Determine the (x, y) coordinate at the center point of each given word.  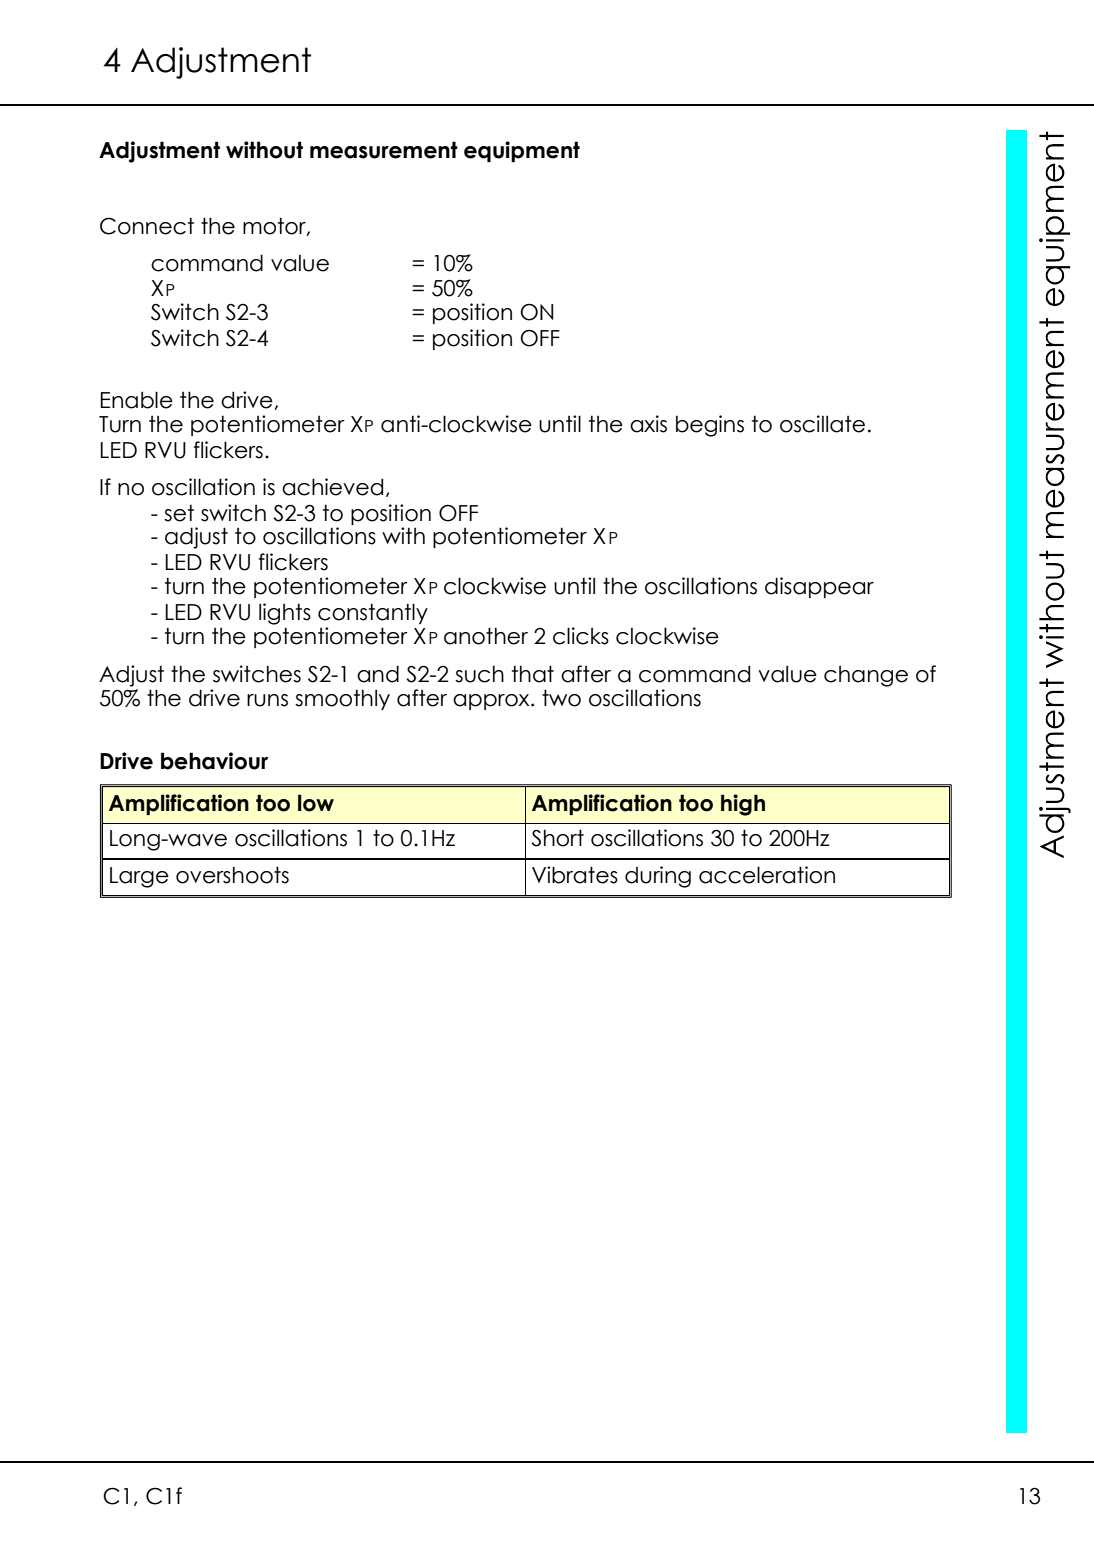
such (479, 674)
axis (648, 424)
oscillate (822, 424)
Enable (137, 400)
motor (275, 226)
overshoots (232, 875)
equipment (522, 151)
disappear (819, 587)
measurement (384, 150)
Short (557, 838)
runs (267, 700)
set (179, 513)
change (866, 676)
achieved (332, 487)
